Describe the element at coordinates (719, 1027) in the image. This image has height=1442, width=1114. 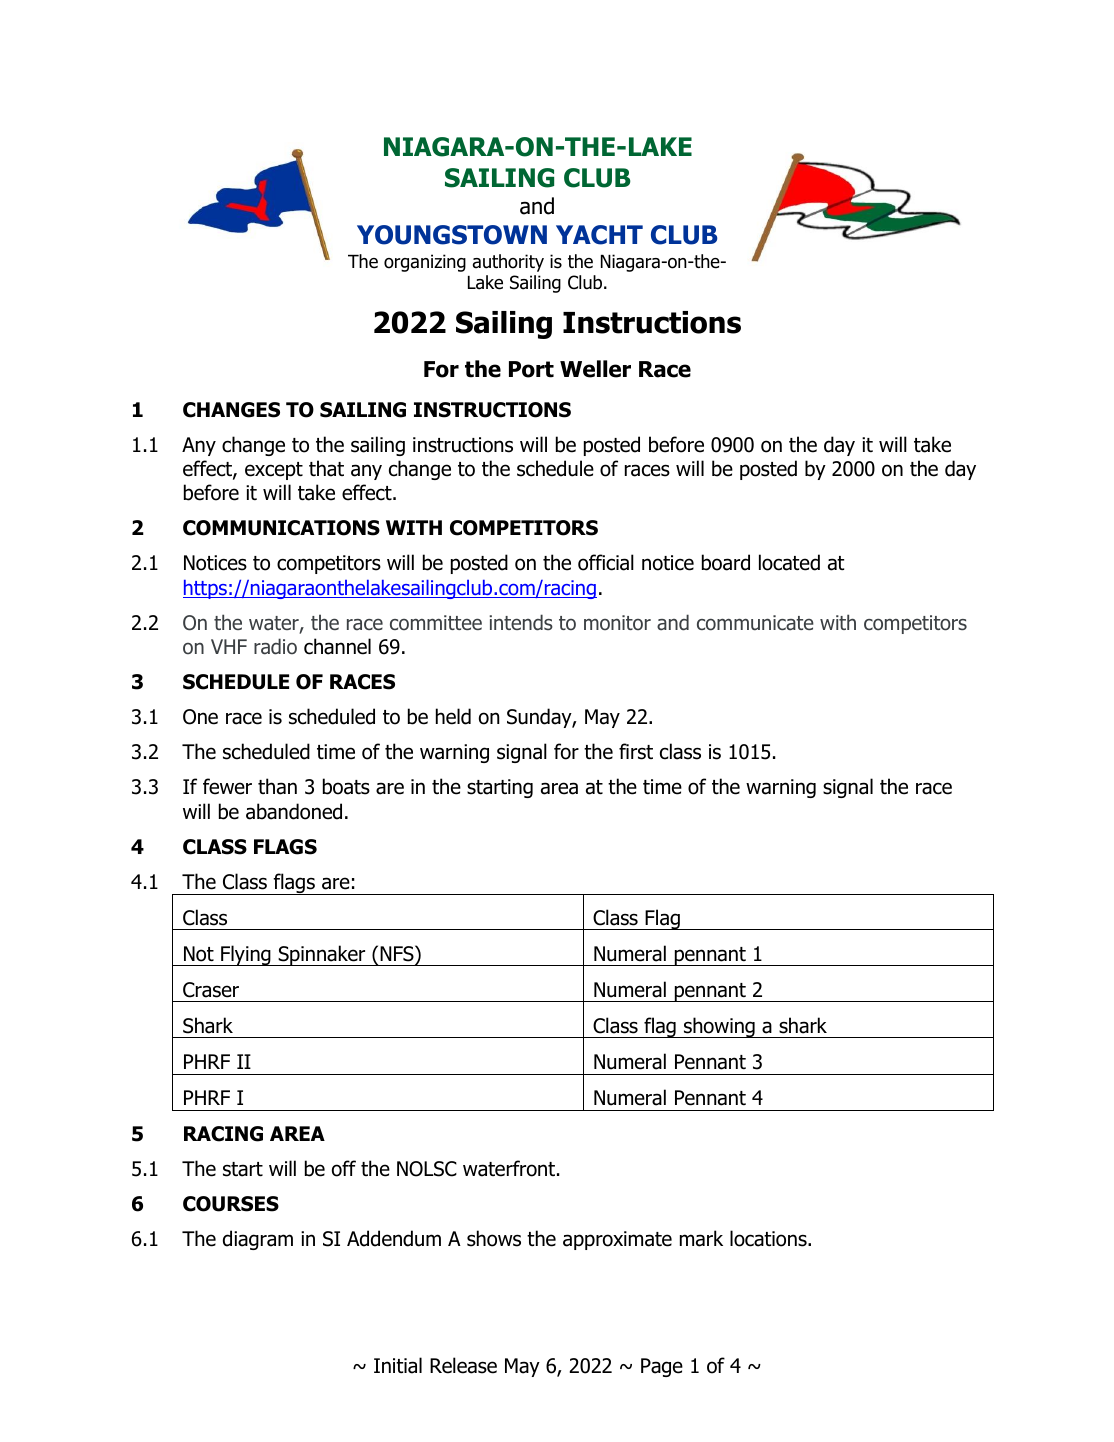
I see `showing` at that location.
